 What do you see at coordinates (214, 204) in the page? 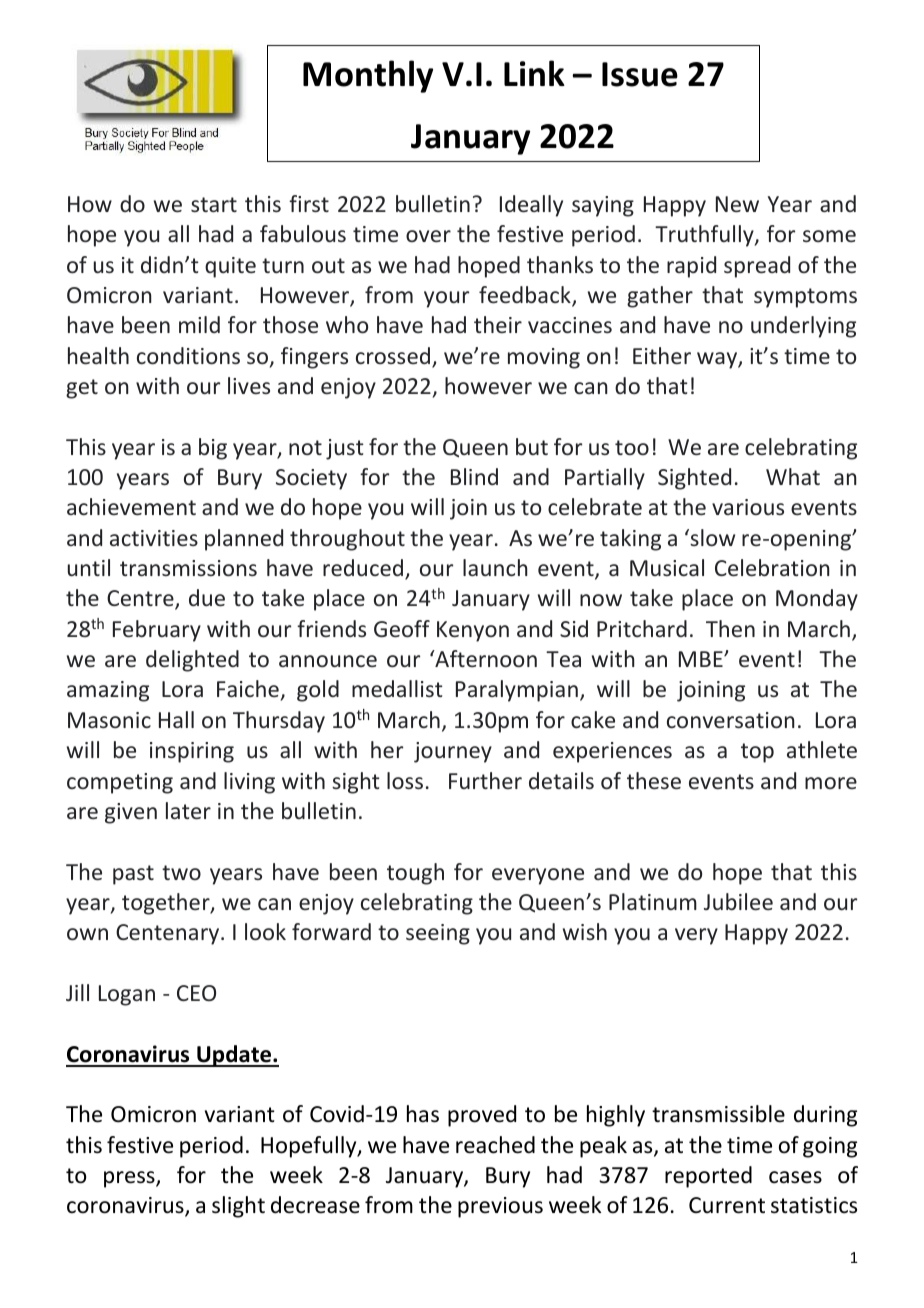
I see `start` at bounding box center [214, 204].
